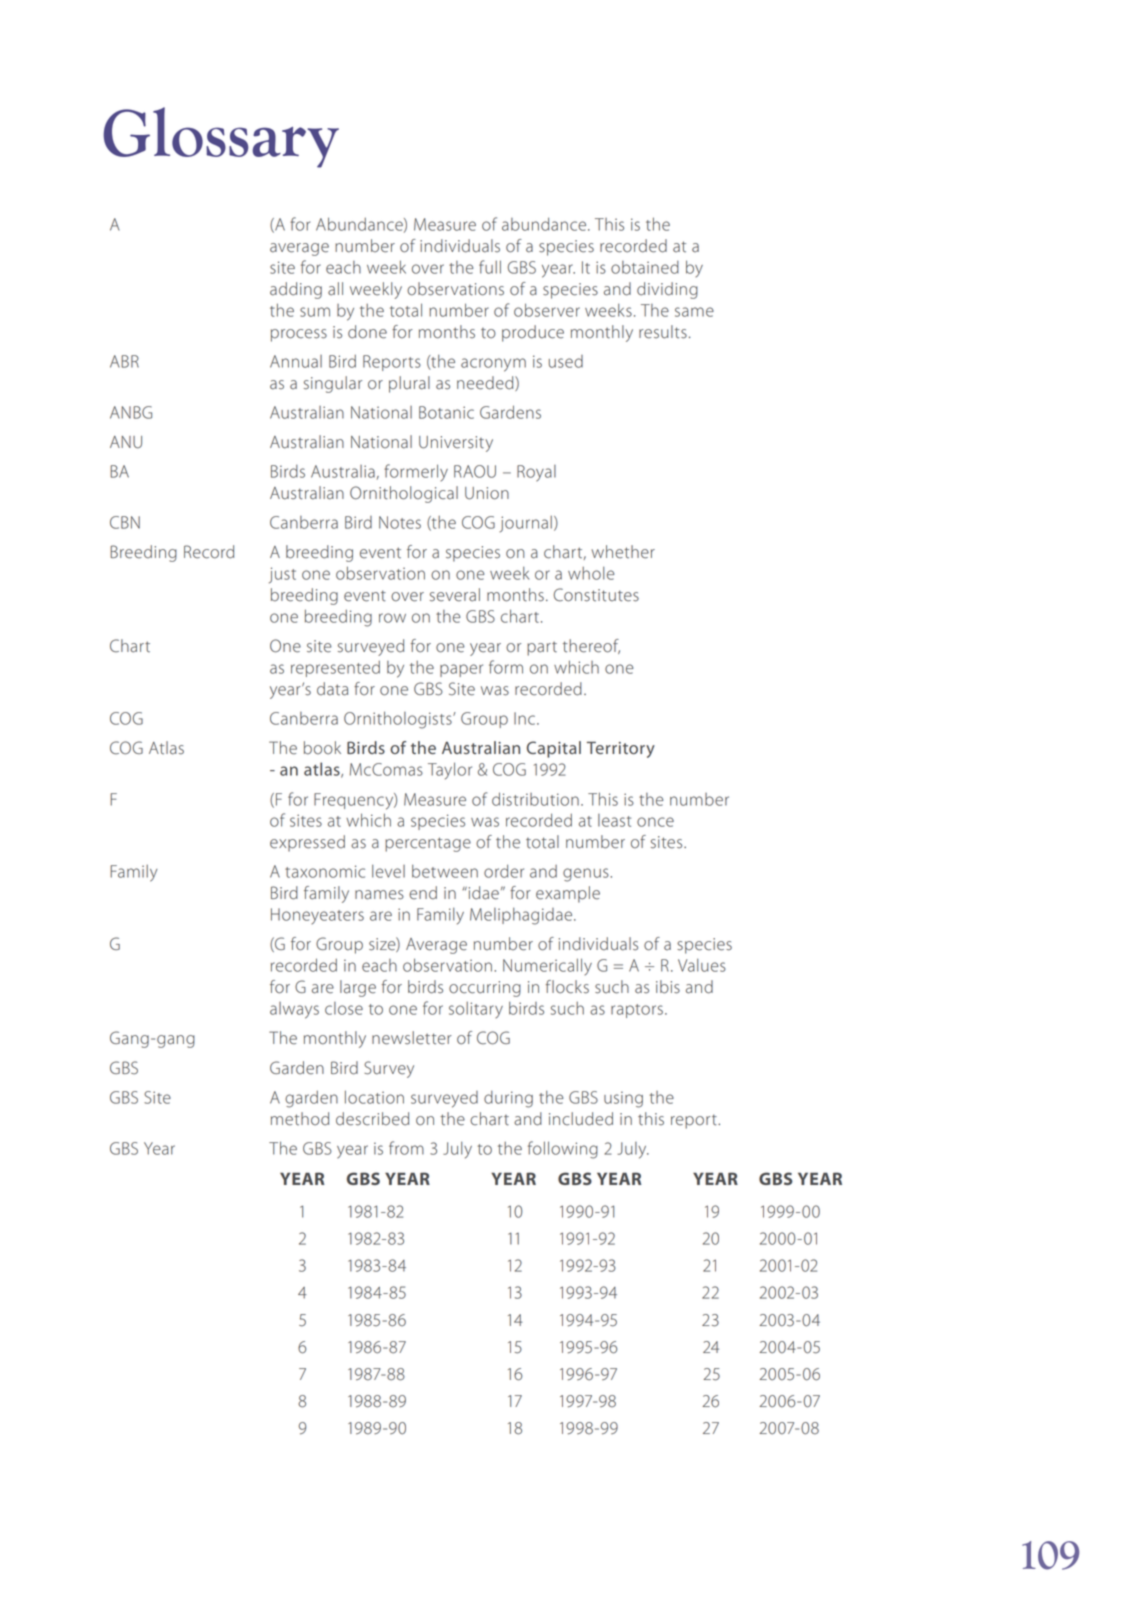 This image has width=1135, height=1606. What do you see at coordinates (490, 267) in the image?
I see `full` at bounding box center [490, 267].
